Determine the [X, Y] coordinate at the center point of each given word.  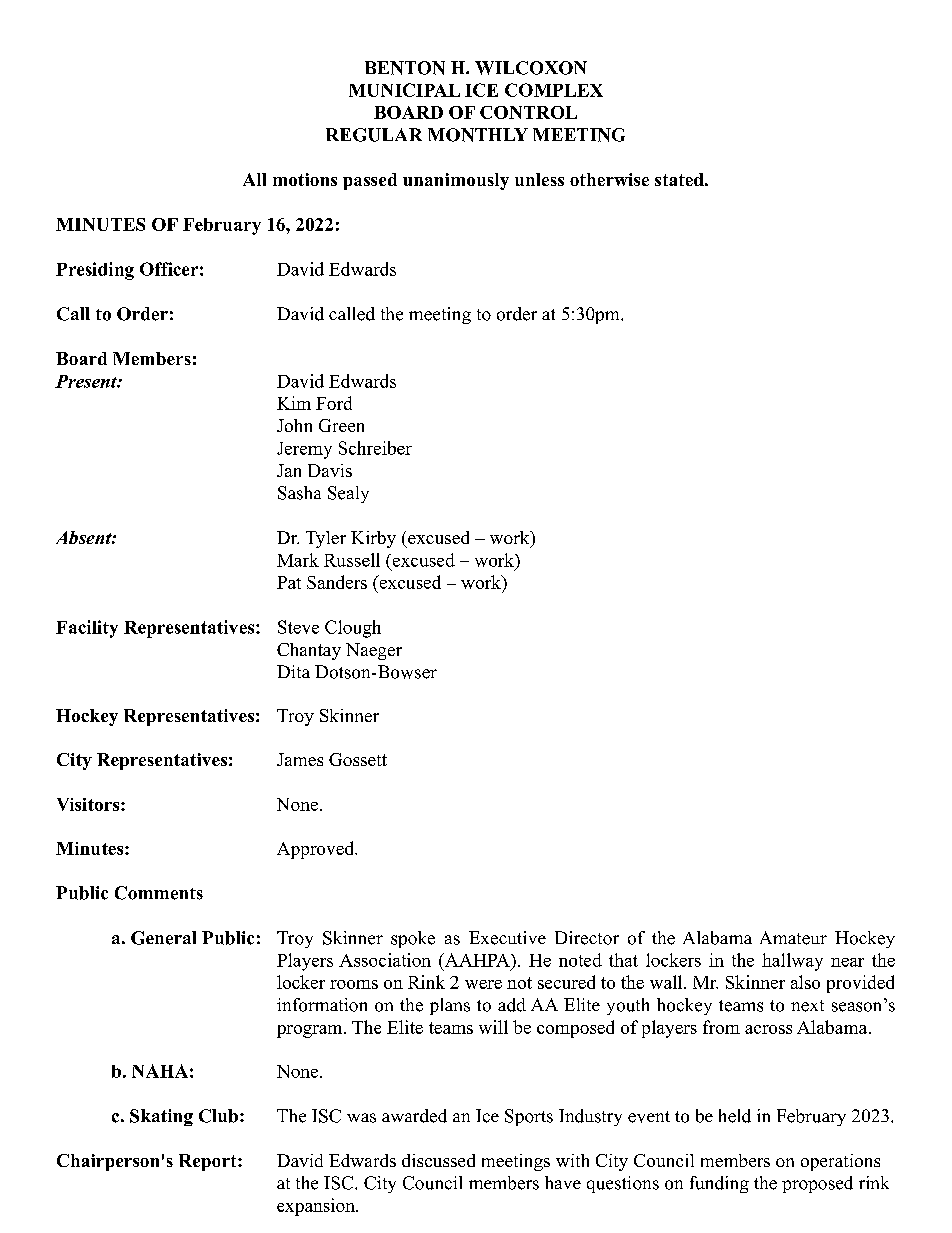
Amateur [793, 938]
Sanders [337, 582]
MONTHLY [478, 135]
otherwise [609, 179]
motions [305, 179]
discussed [438, 1160]
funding [719, 1184]
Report [209, 1162]
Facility [87, 629]
